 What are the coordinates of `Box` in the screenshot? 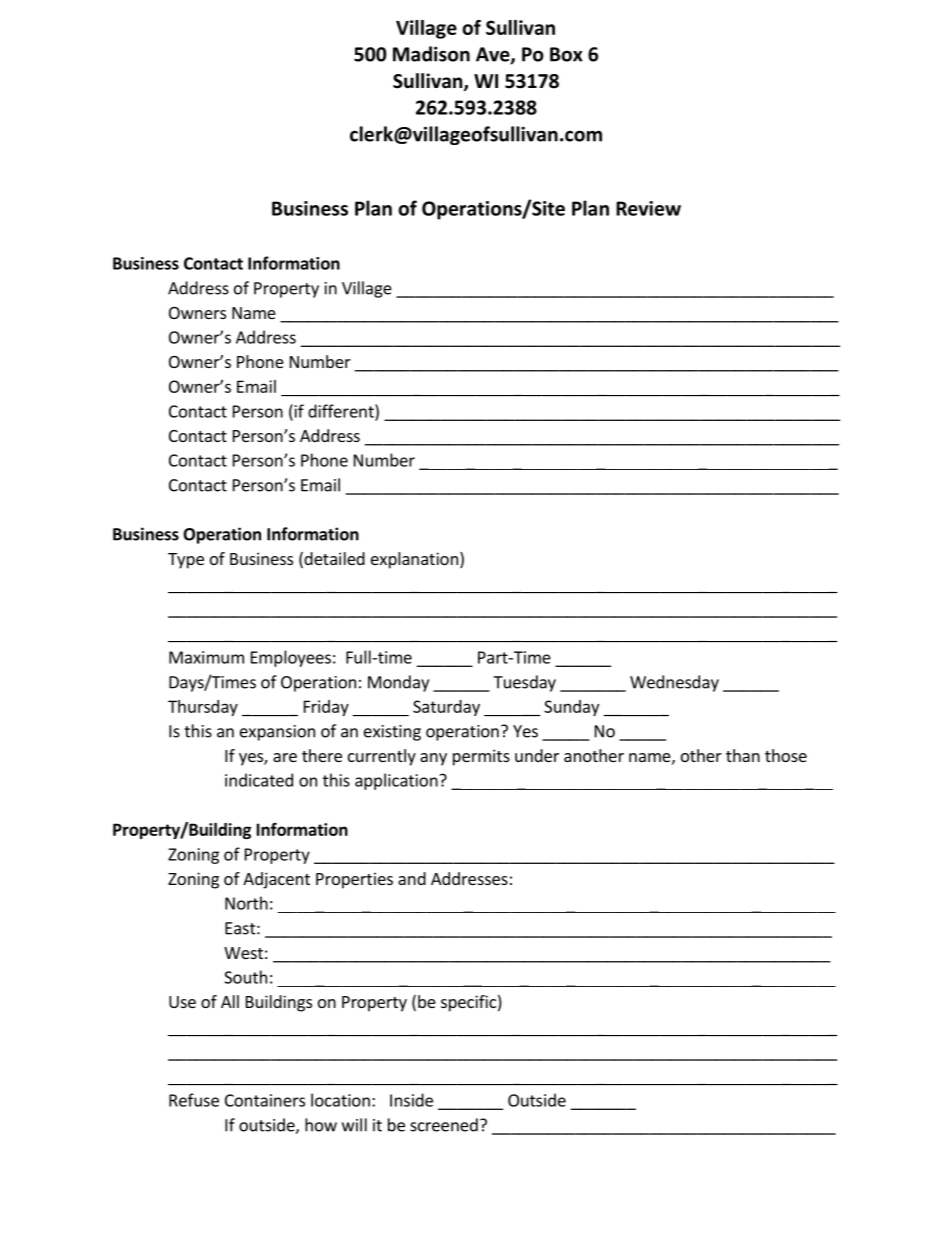 It's located at (566, 54).
